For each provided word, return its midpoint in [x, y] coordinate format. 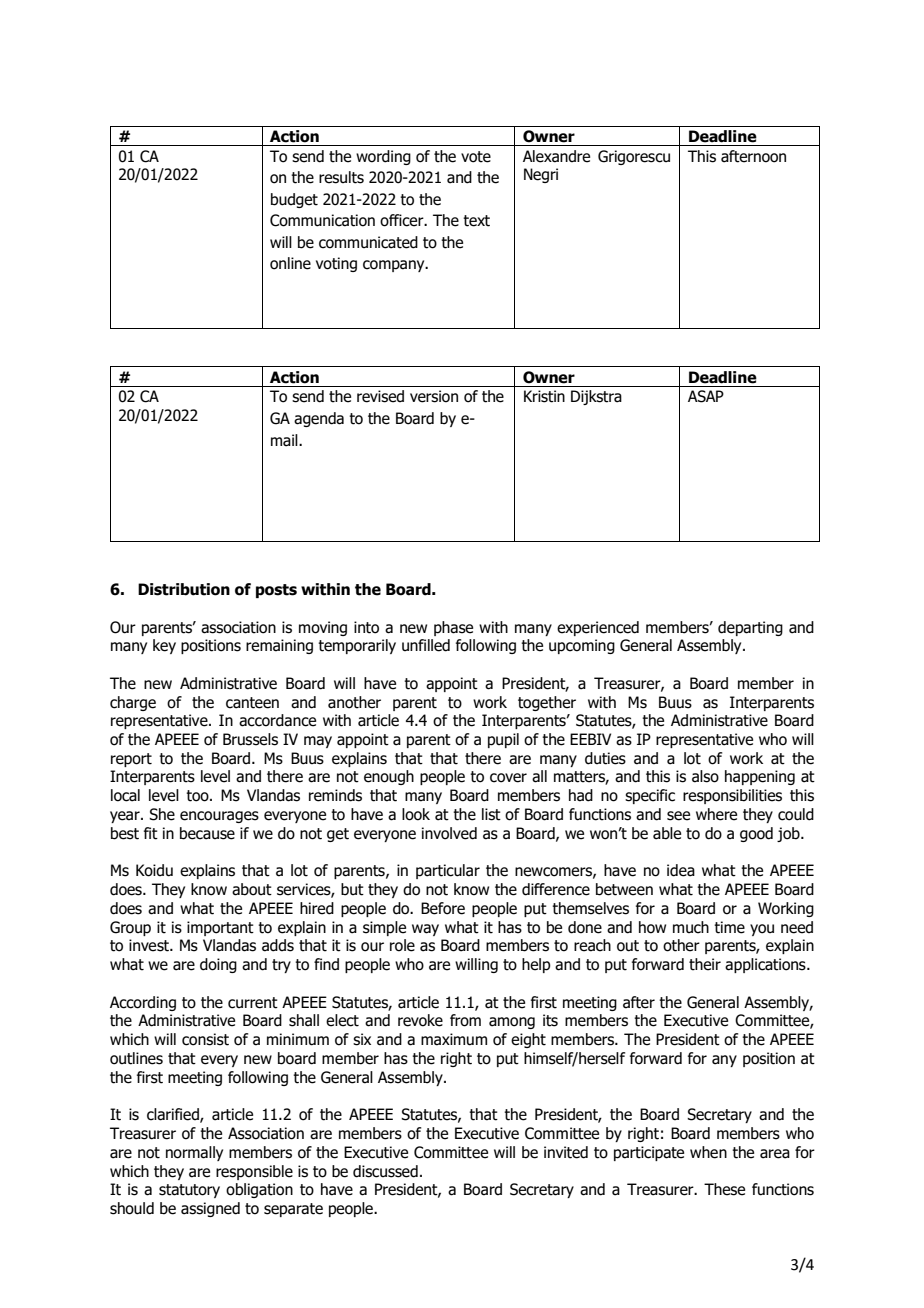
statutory [189, 1191]
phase [453, 628]
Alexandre [556, 156]
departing [750, 628]
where [716, 814]
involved [449, 833]
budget [294, 200]
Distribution [184, 589]
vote [476, 157]
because [207, 833]
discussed [385, 1171]
